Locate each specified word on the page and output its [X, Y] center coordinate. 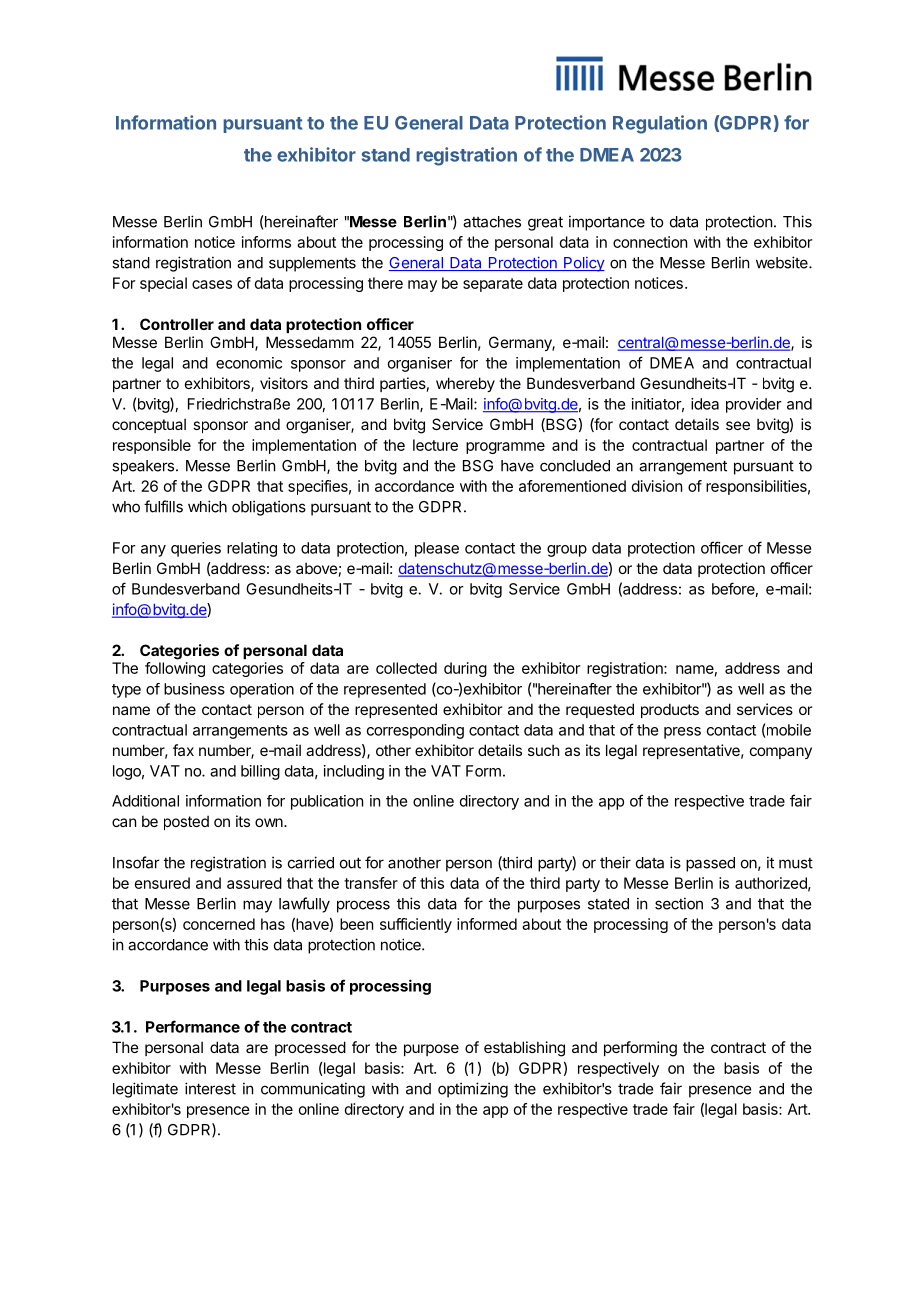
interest [210, 1088]
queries [196, 549]
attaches [492, 222]
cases [212, 284]
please [437, 549]
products [670, 710]
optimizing [473, 1090]
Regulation [660, 124]
